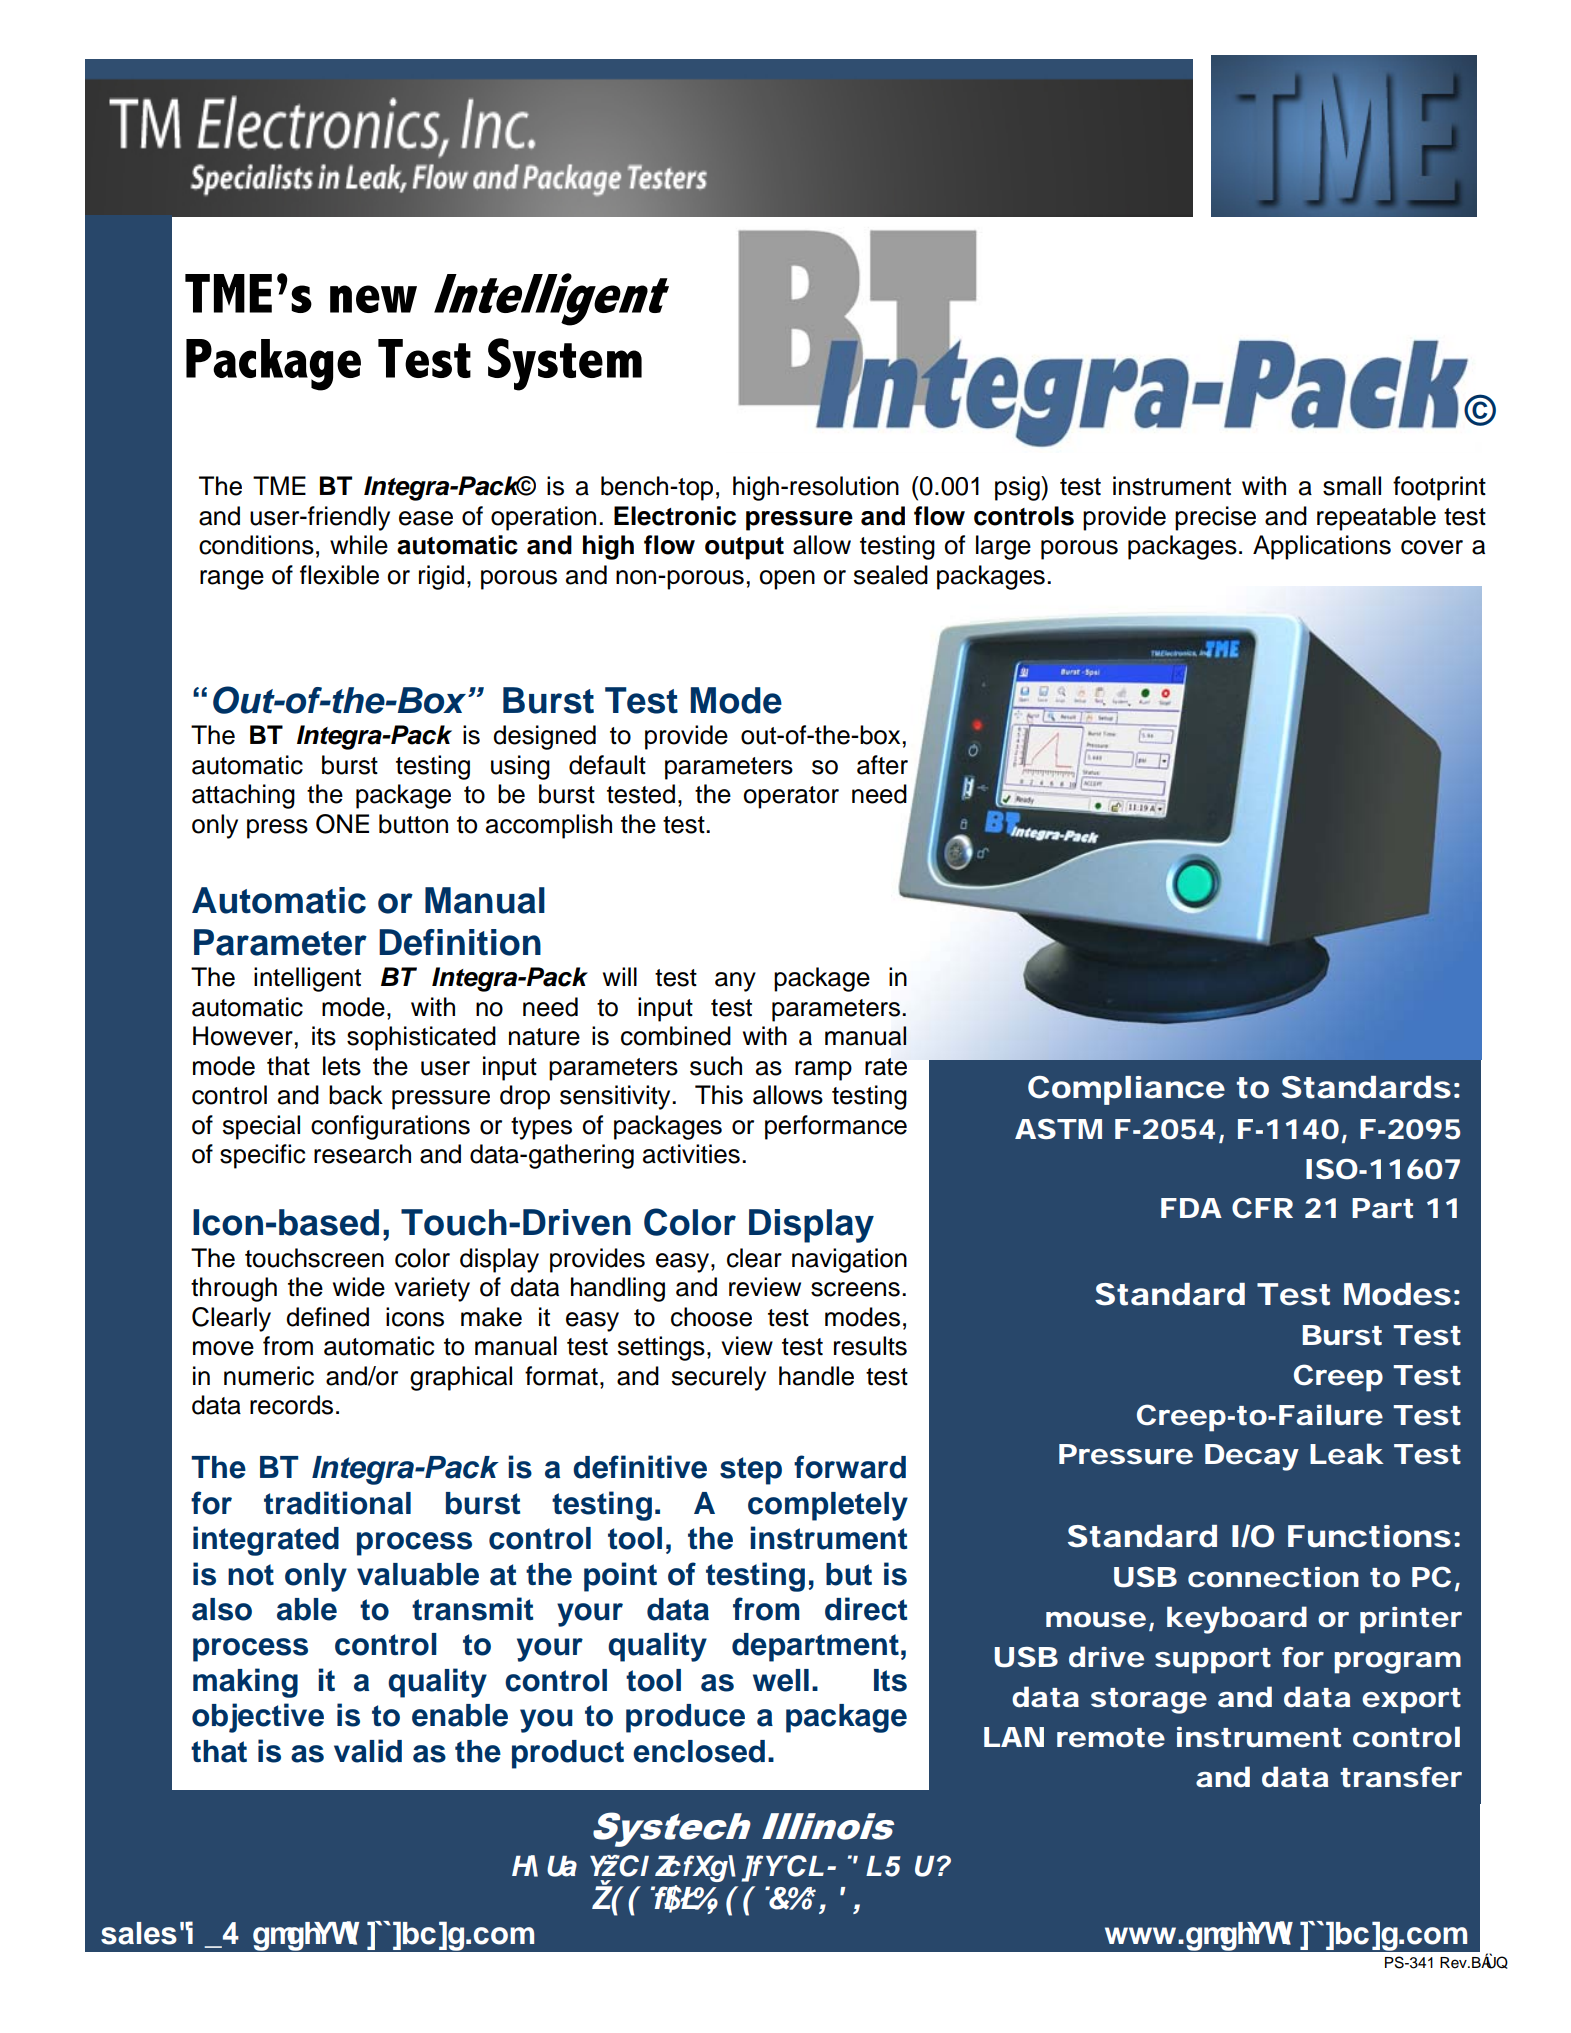 The width and height of the screenshot is (1571, 2033). What do you see at coordinates (823, 1071) in the screenshot?
I see `ramp` at bounding box center [823, 1071].
